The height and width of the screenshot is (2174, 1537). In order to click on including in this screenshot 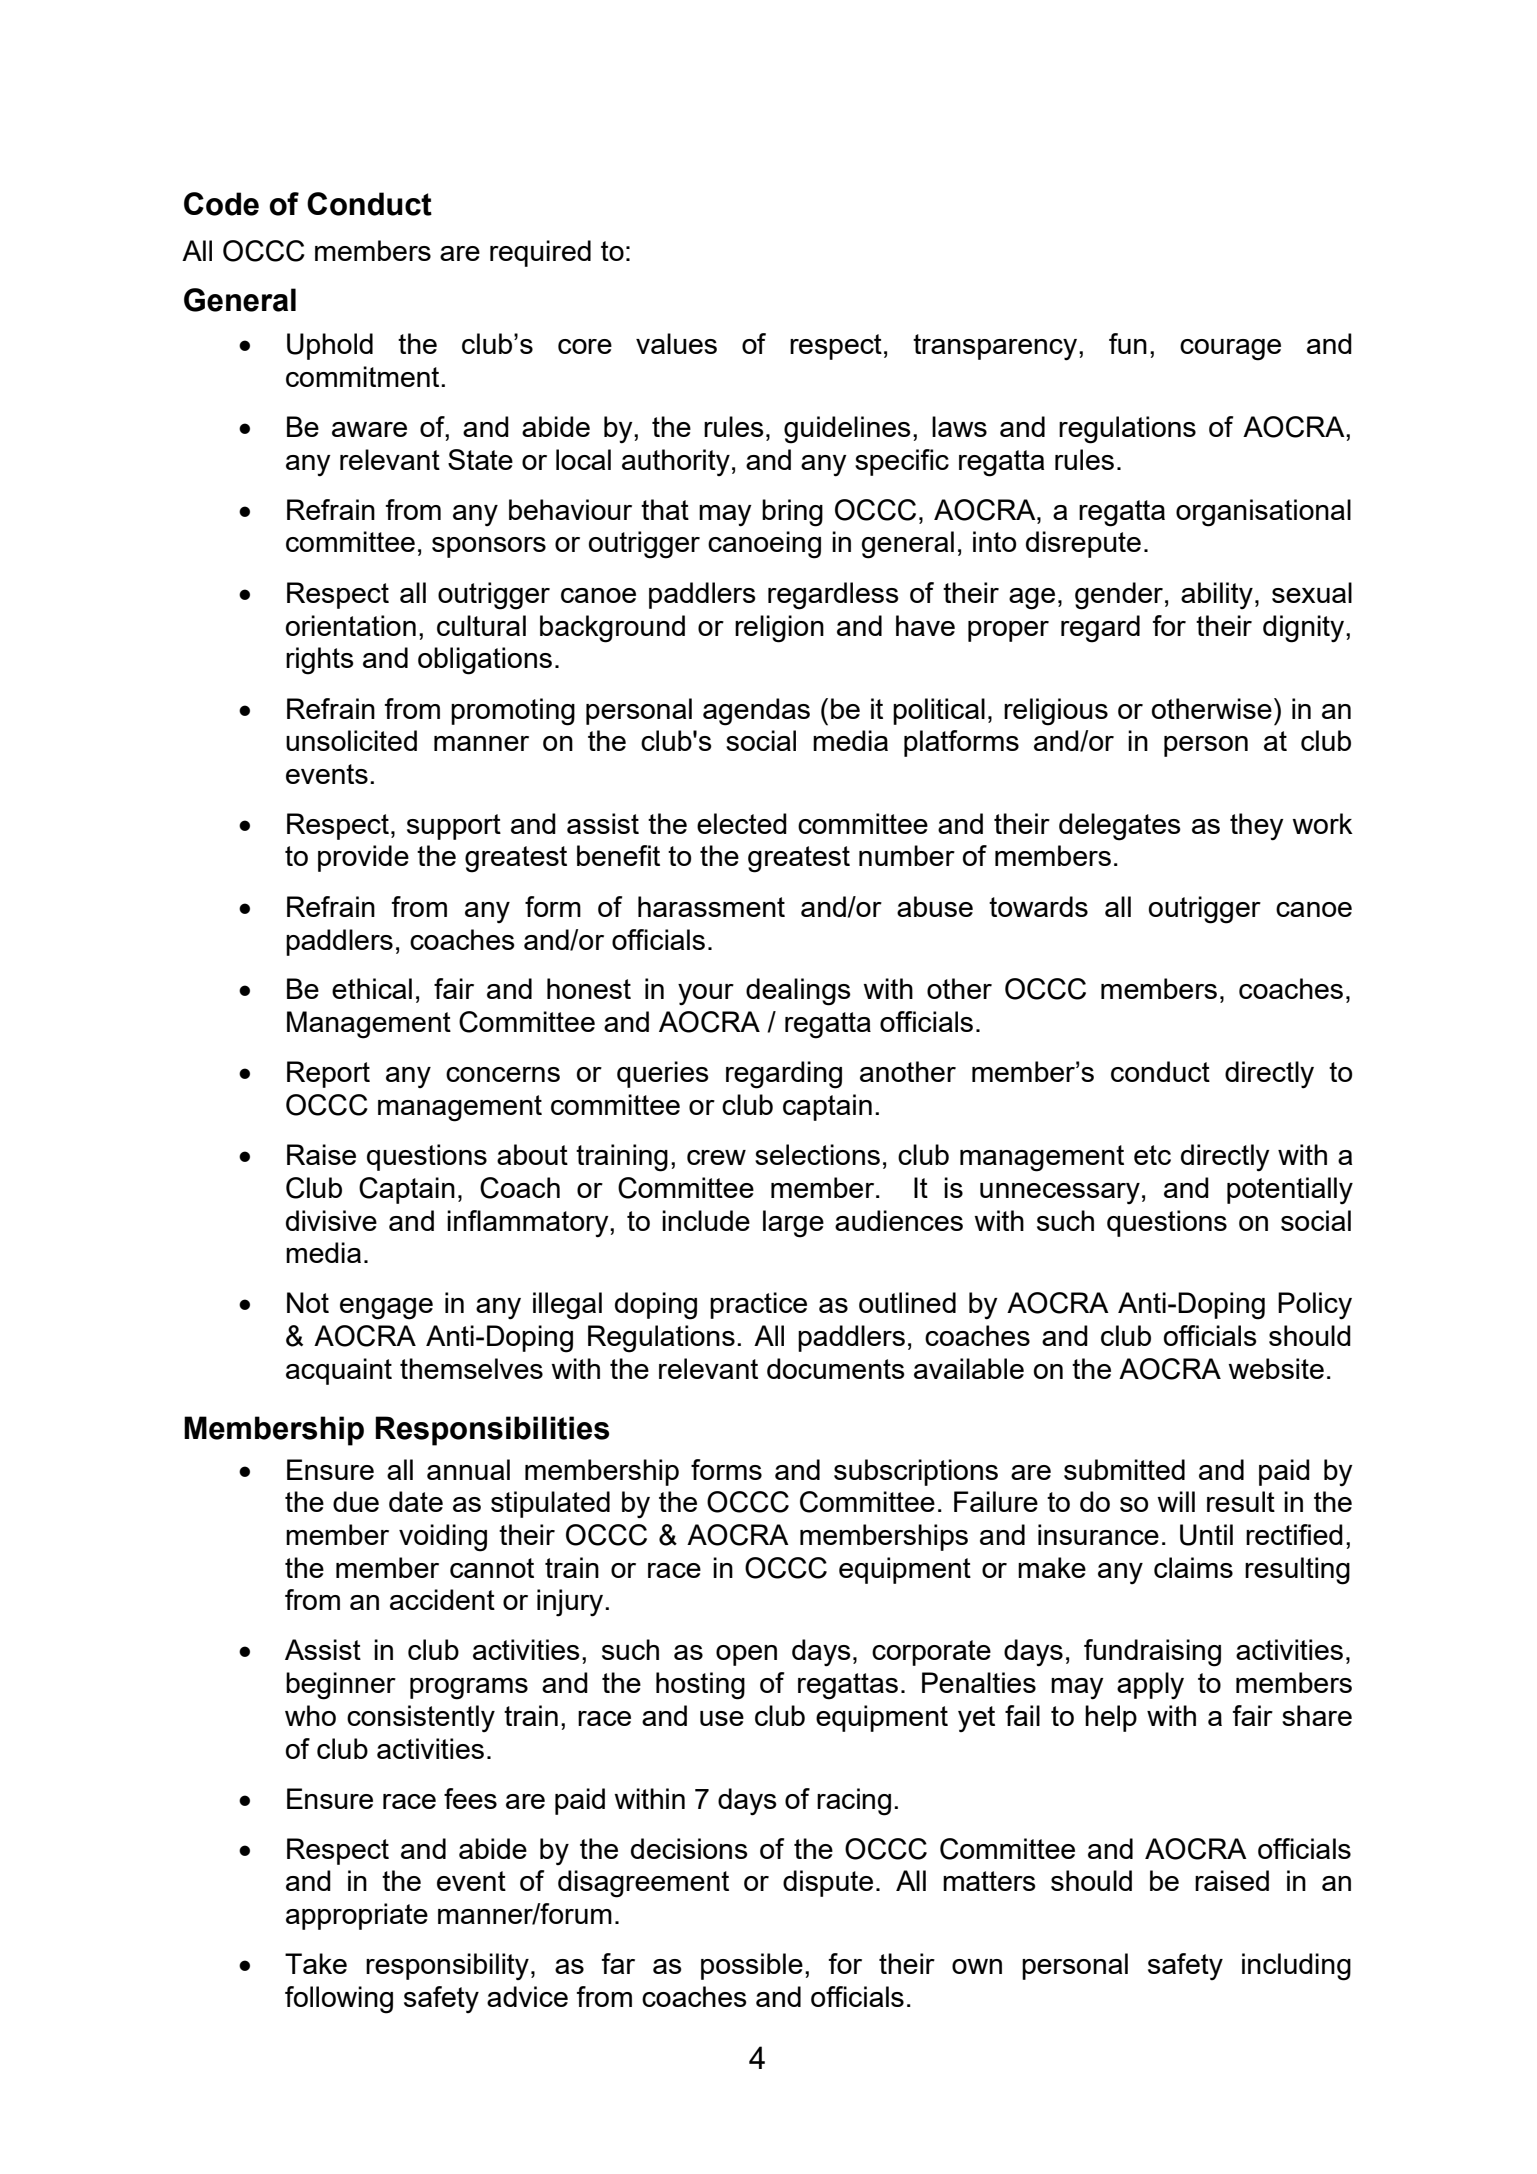, I will do `click(1296, 1967)`.
